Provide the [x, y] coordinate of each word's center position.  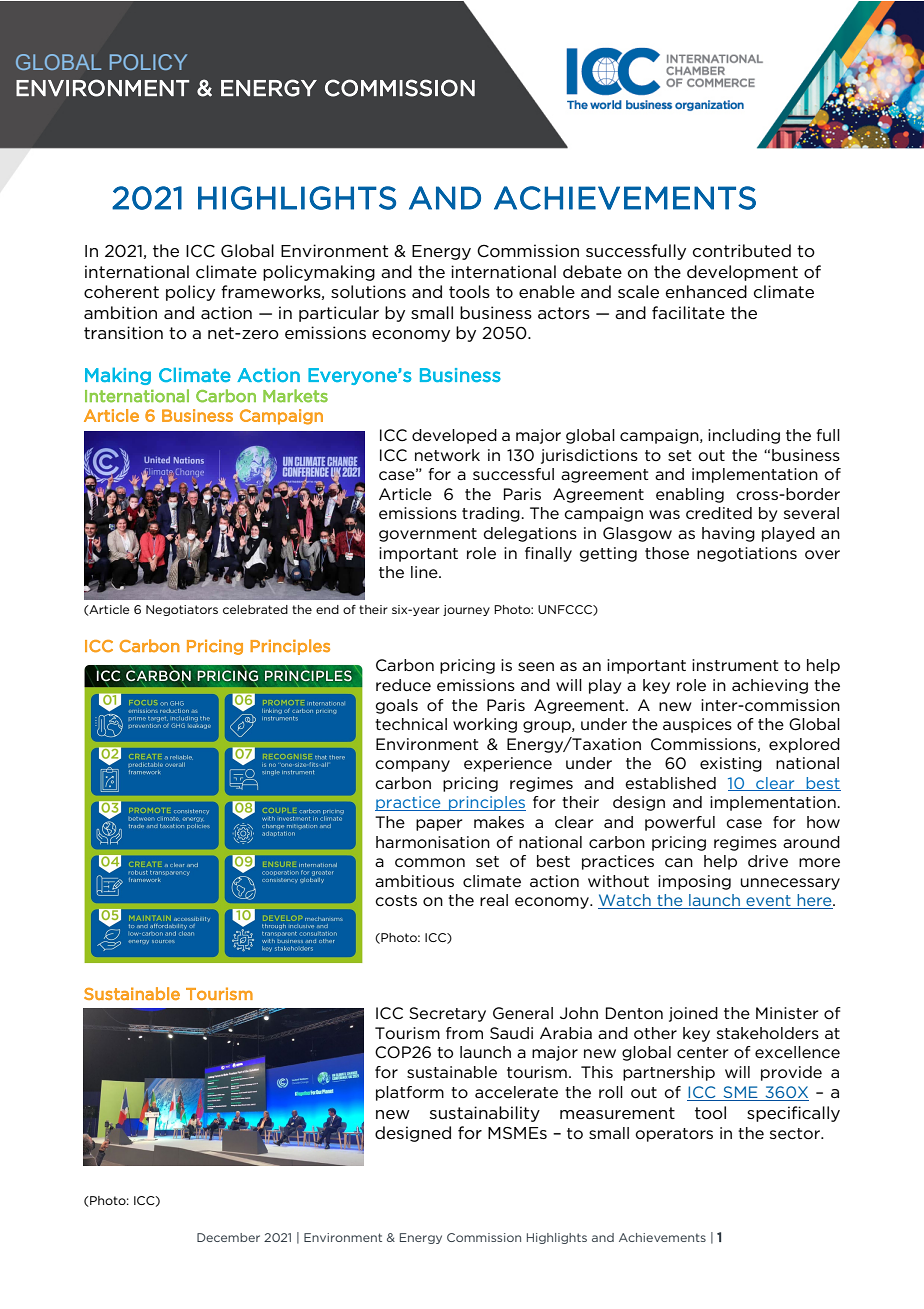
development [742, 273]
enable [547, 291]
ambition [120, 312]
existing [731, 764]
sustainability [485, 1114]
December [228, 1237]
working [485, 725]
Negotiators [182, 610]
